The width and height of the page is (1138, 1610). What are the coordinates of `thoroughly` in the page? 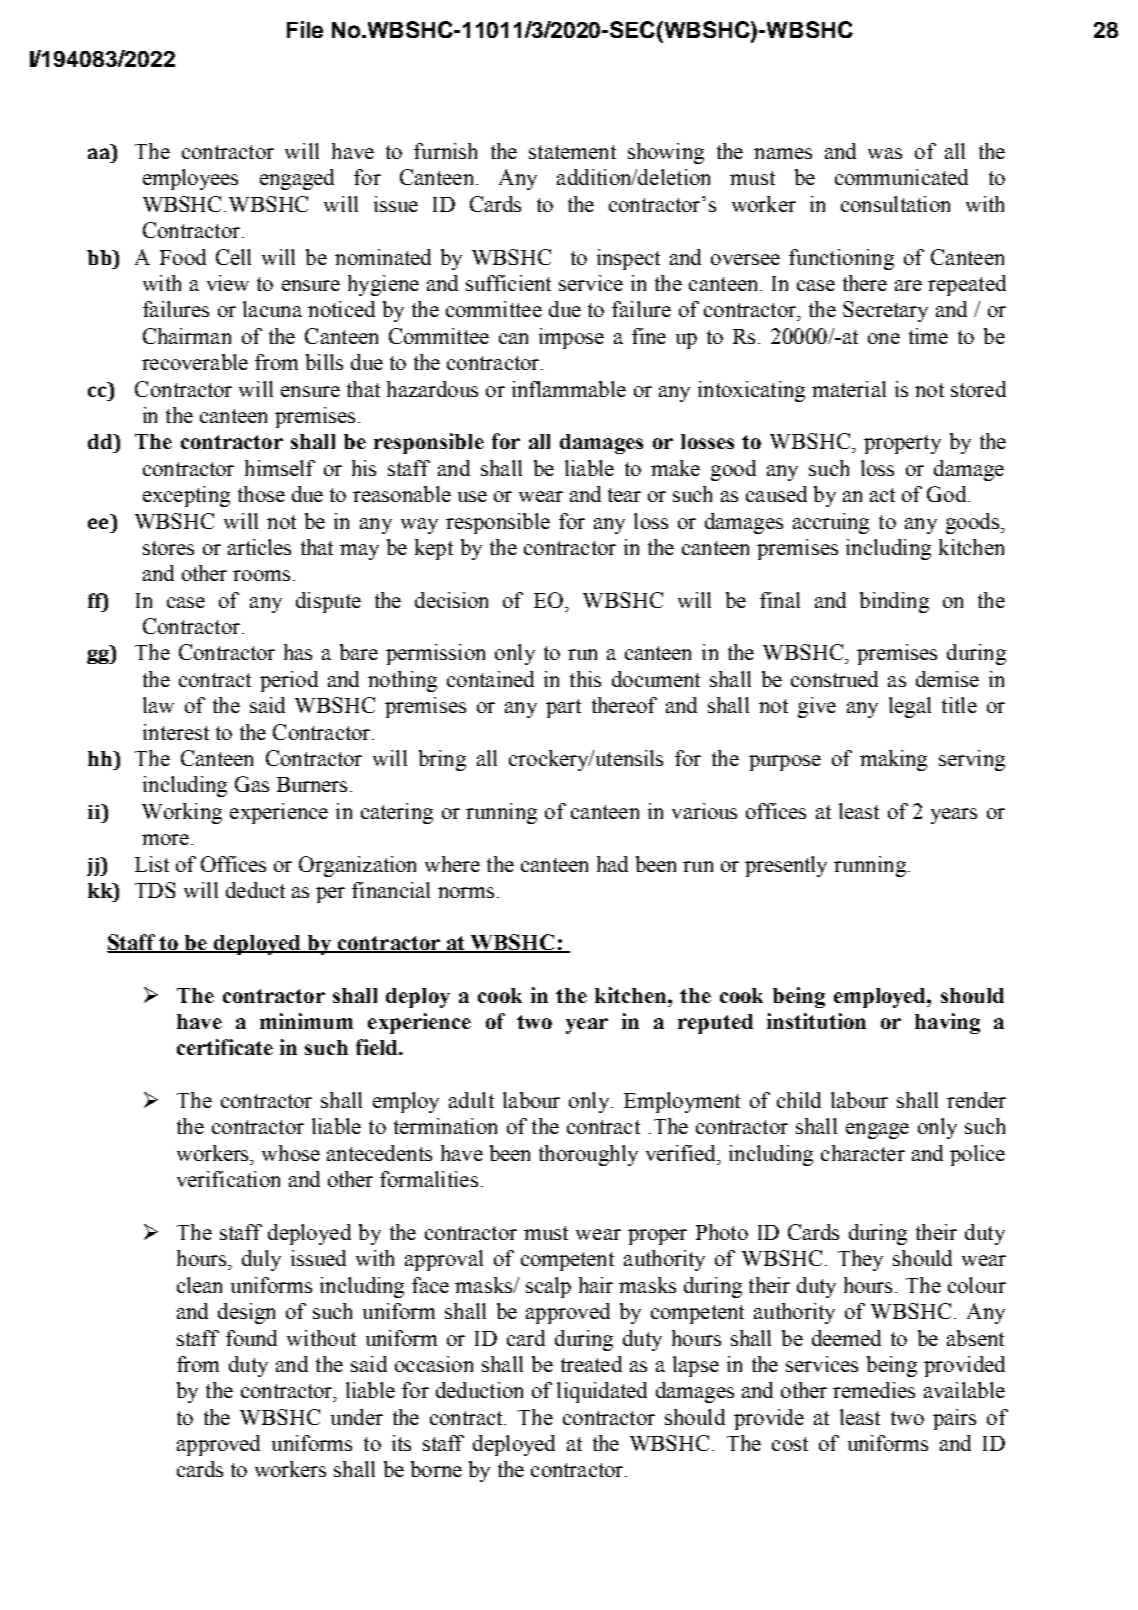 It's located at (588, 1155).
